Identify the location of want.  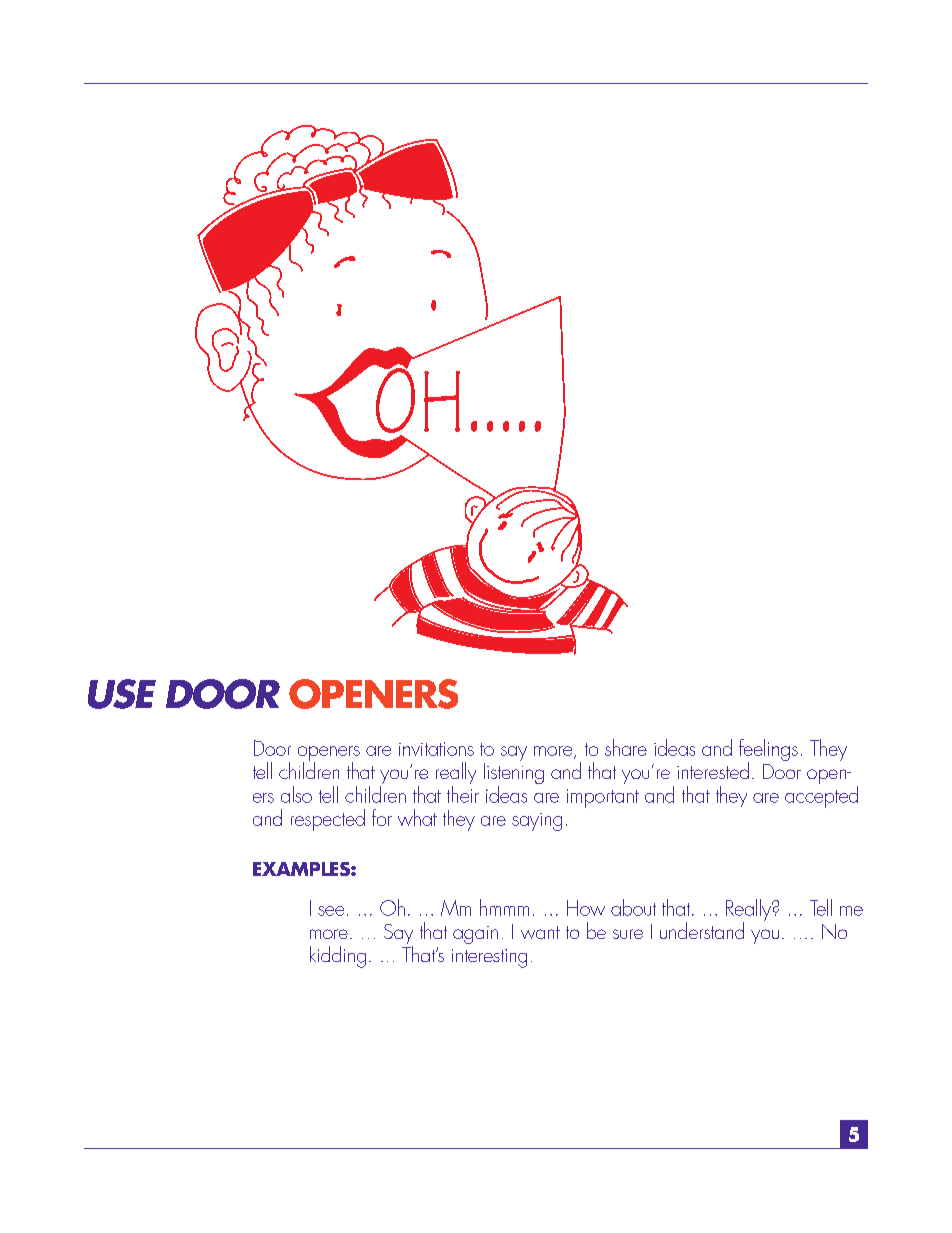
(540, 932).
